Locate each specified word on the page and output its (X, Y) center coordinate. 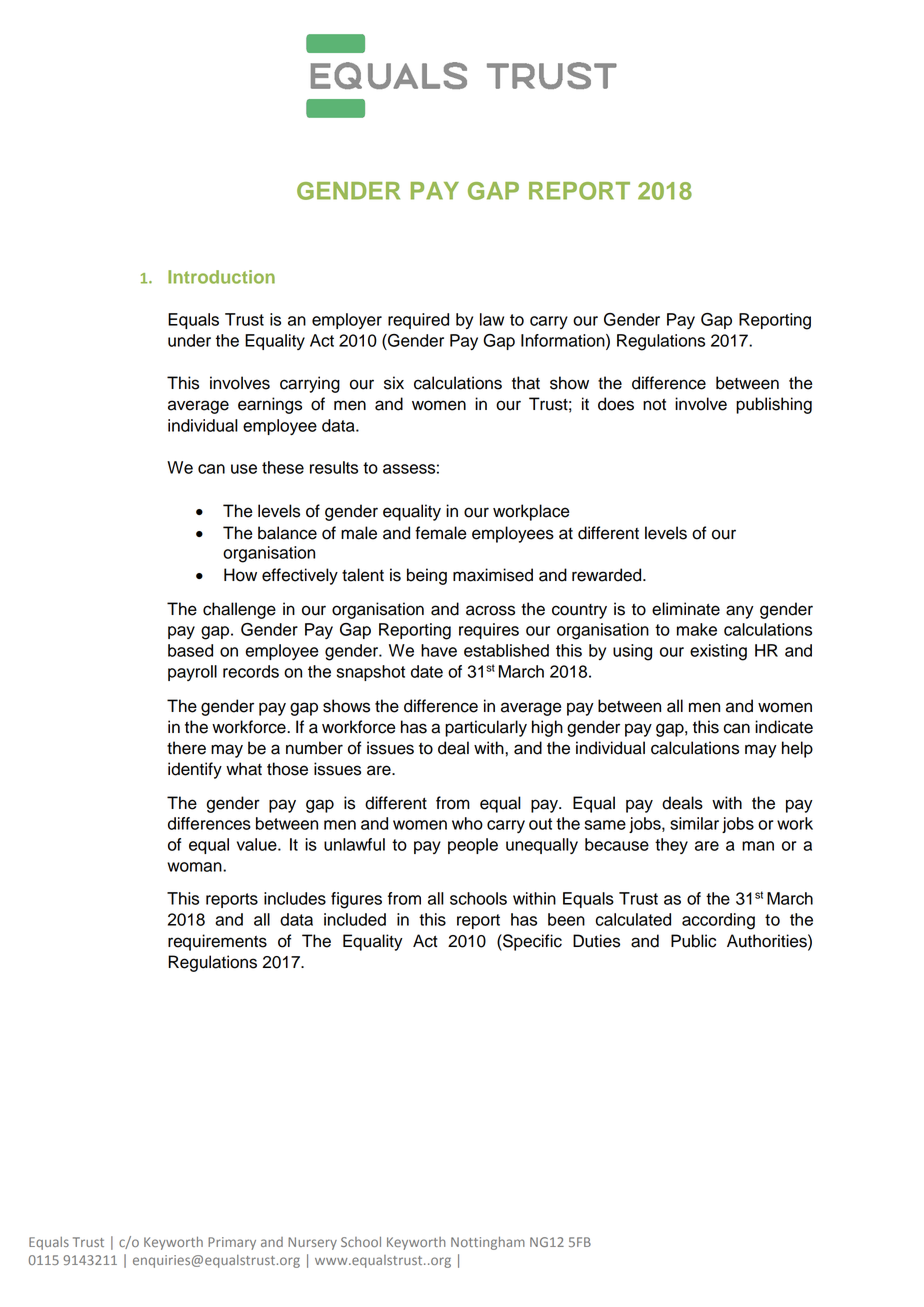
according (718, 921)
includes (295, 898)
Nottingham (488, 1243)
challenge (239, 610)
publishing (774, 405)
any (740, 612)
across (490, 610)
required (418, 321)
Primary (232, 1243)
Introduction (221, 277)
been (566, 919)
